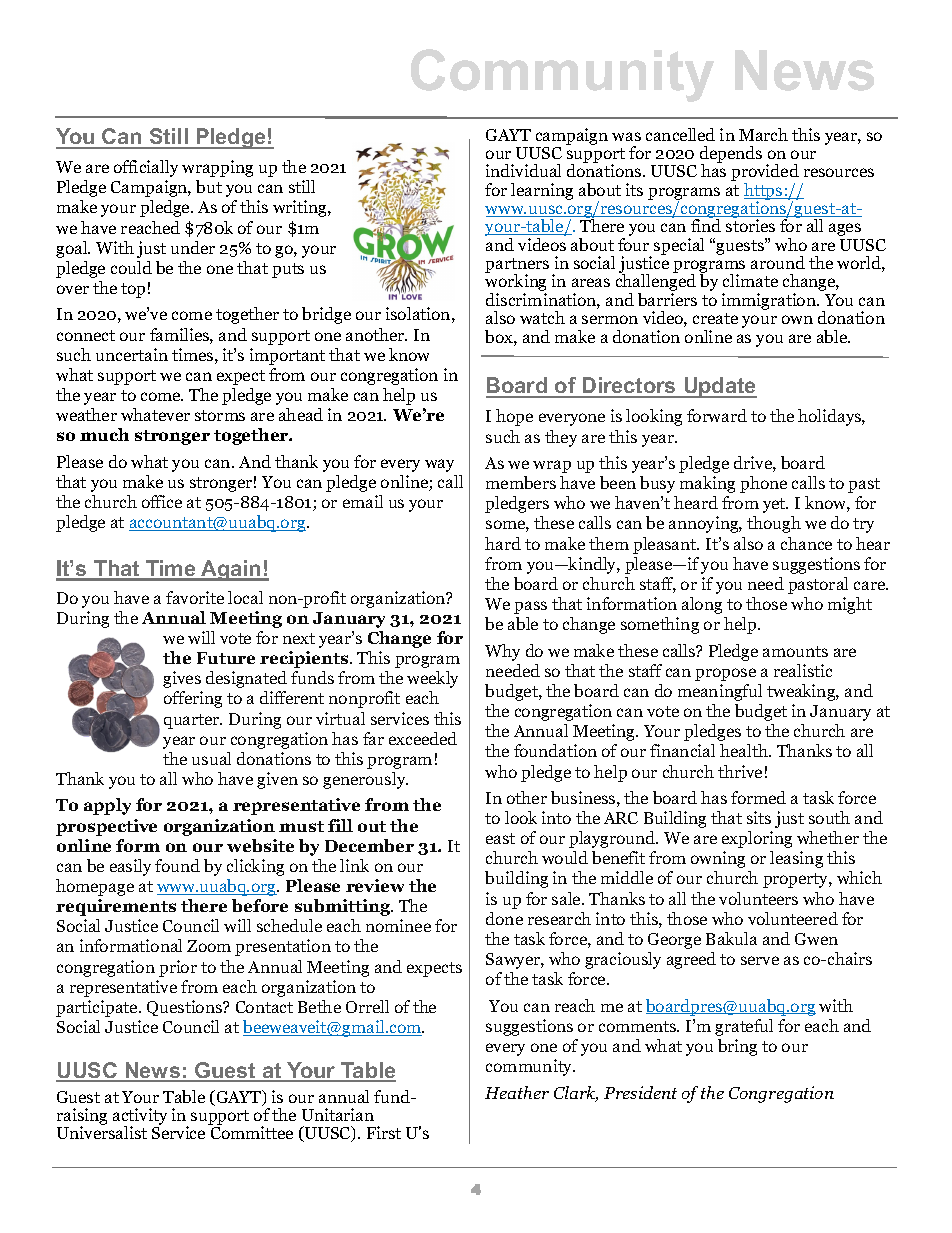 Image resolution: width=952 pixels, height=1233 pixels. I want to click on done, so click(504, 918).
